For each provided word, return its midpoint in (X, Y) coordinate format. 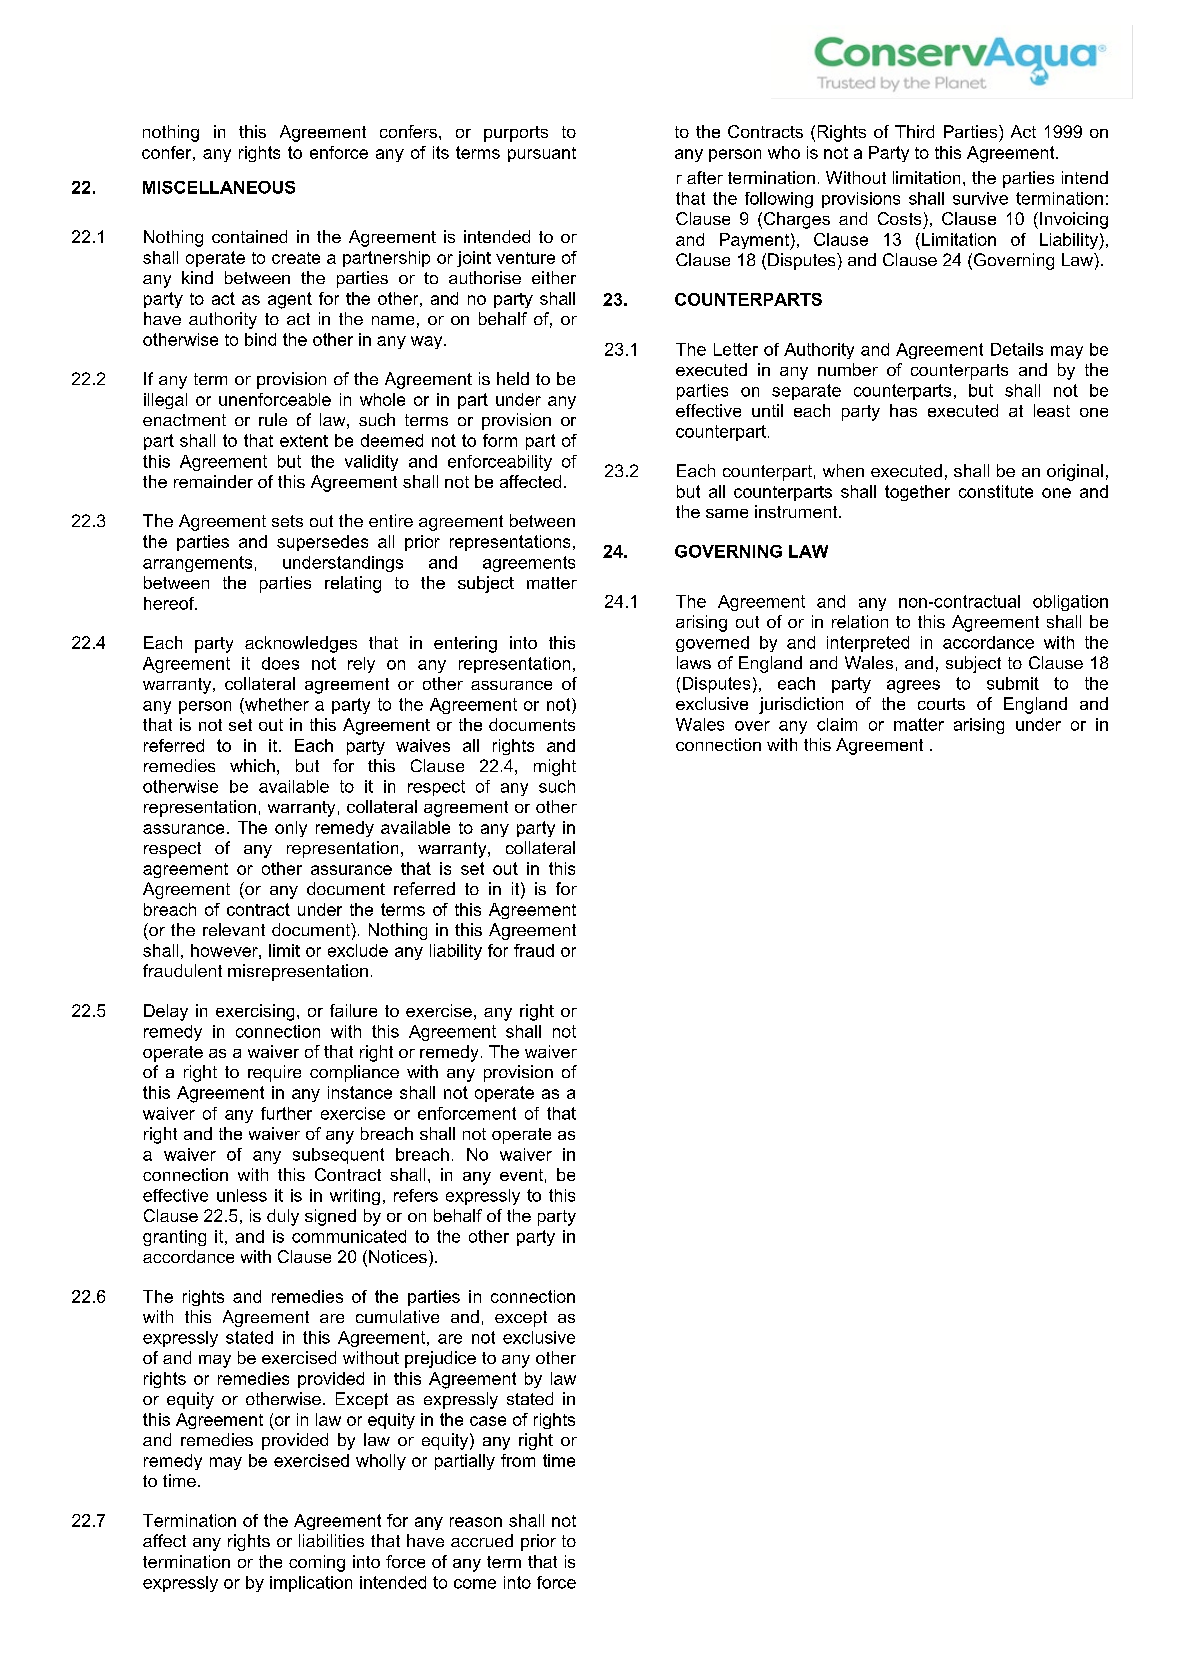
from (518, 1460)
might (555, 767)
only (291, 829)
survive (980, 198)
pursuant (542, 154)
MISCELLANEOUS (219, 187)
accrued (482, 1540)
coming (317, 1563)
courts (941, 704)
